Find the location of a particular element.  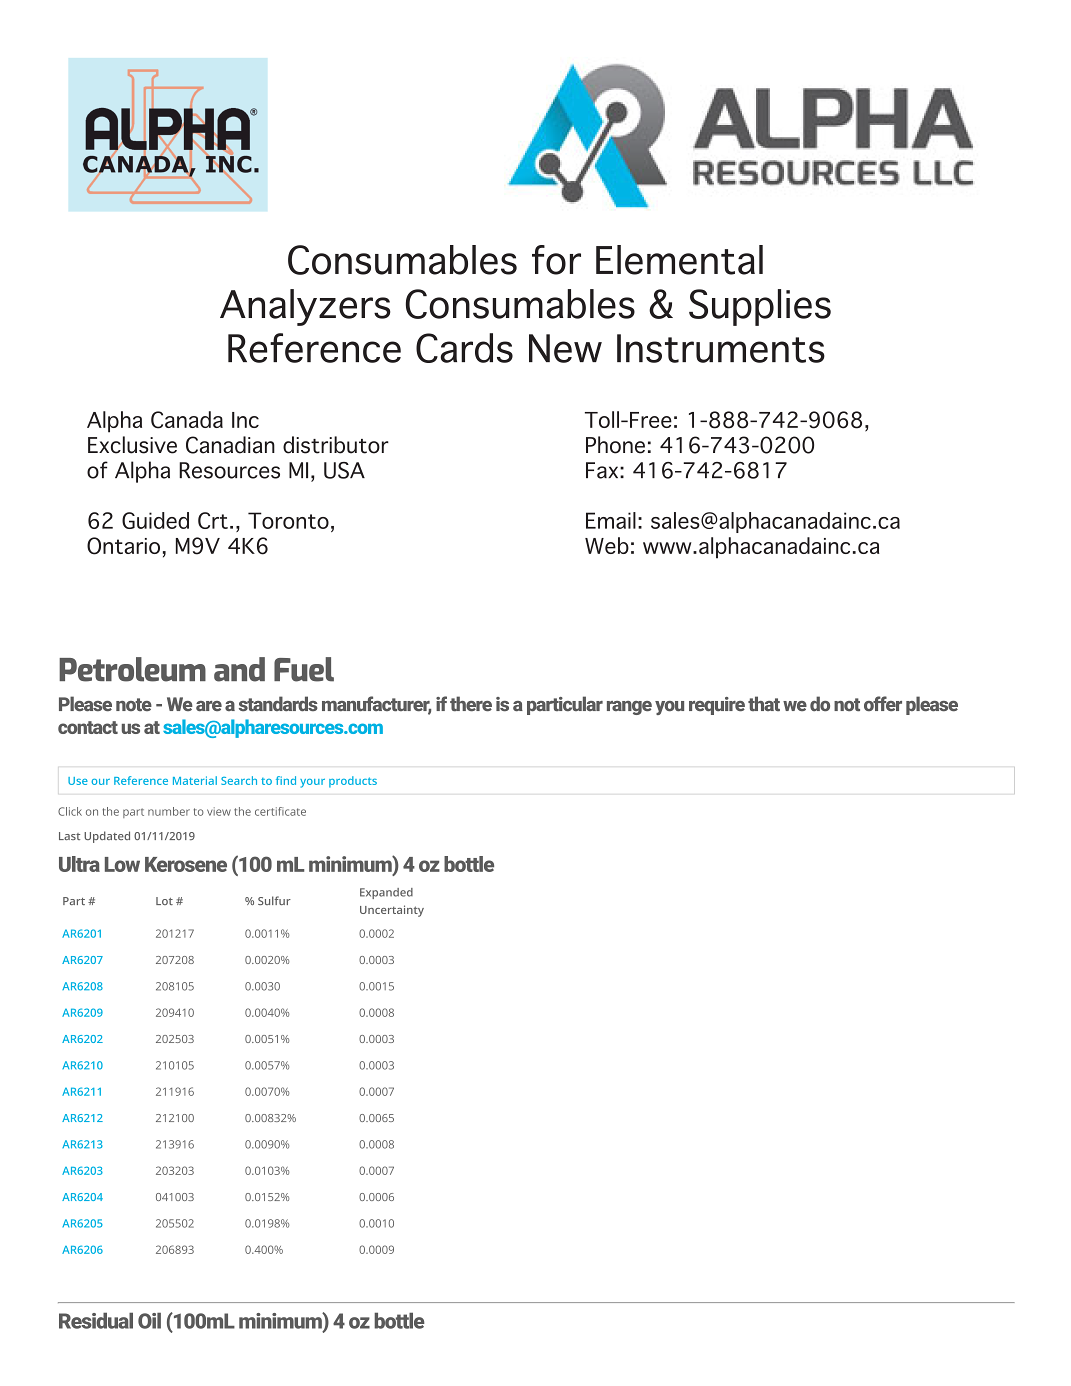

products is located at coordinates (353, 782).
